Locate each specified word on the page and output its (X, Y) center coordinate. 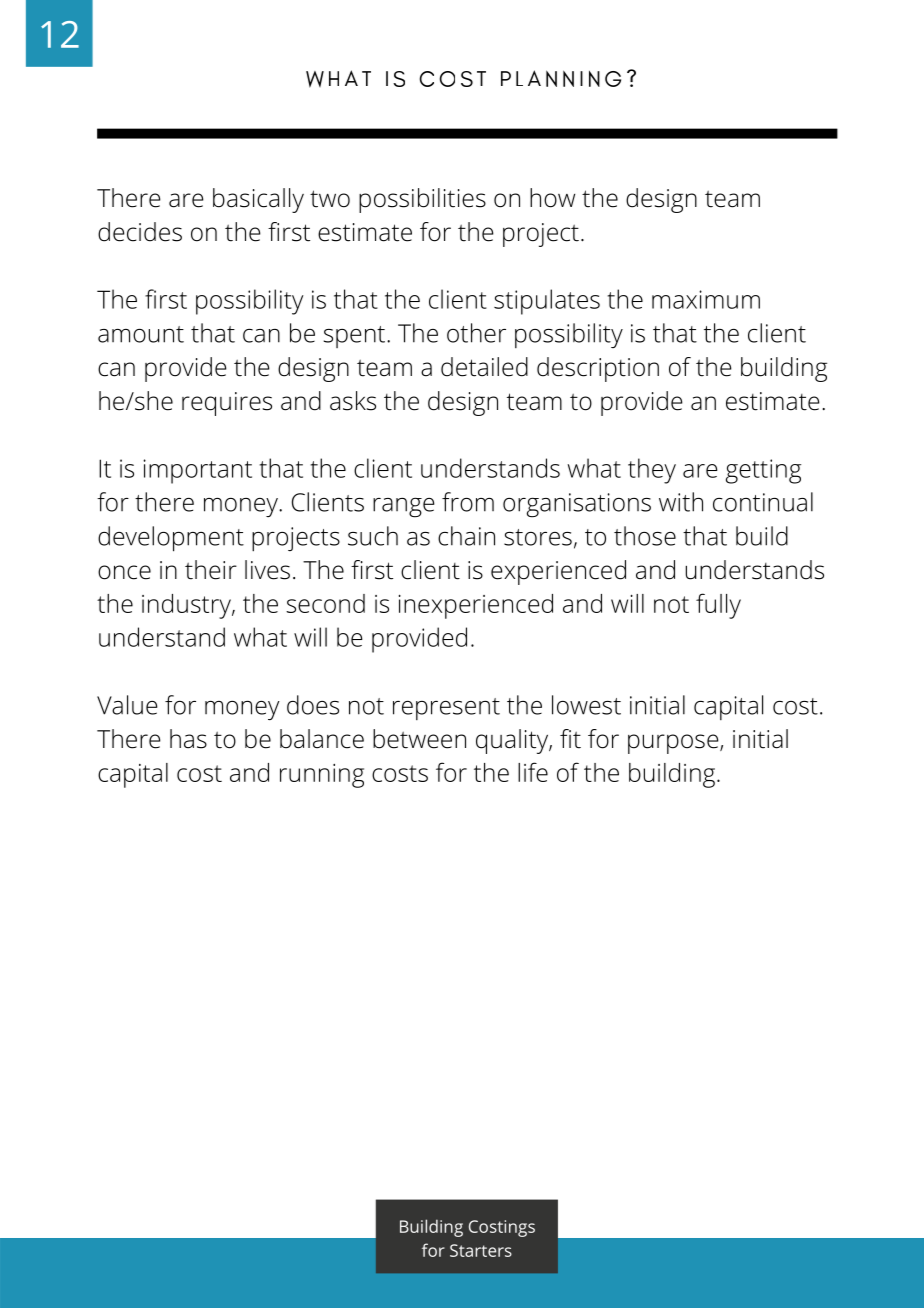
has (188, 739)
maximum (706, 299)
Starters (481, 1250)
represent (446, 709)
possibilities (422, 200)
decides (140, 232)
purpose (674, 744)
